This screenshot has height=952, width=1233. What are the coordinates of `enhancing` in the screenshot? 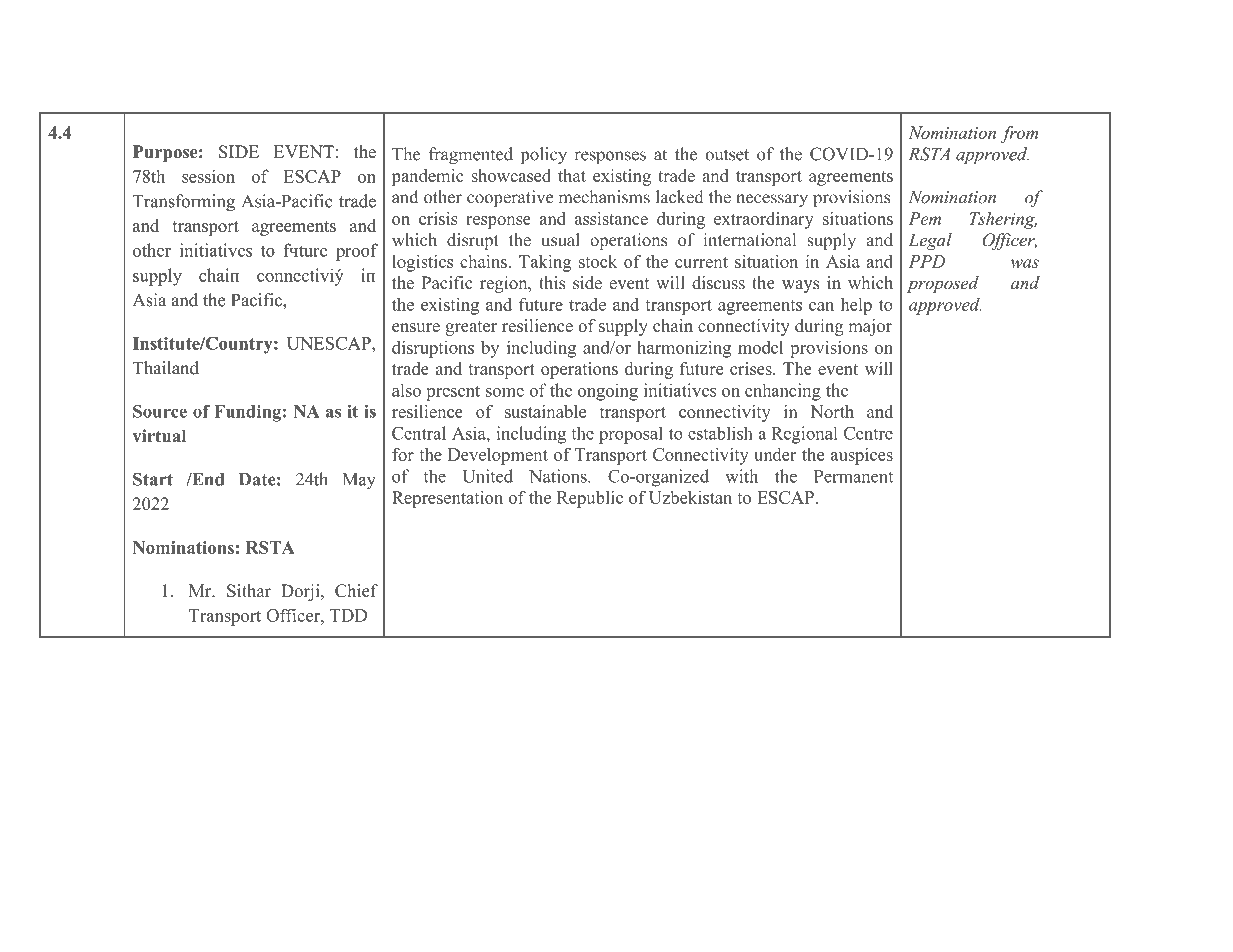 It's located at (783, 392).
